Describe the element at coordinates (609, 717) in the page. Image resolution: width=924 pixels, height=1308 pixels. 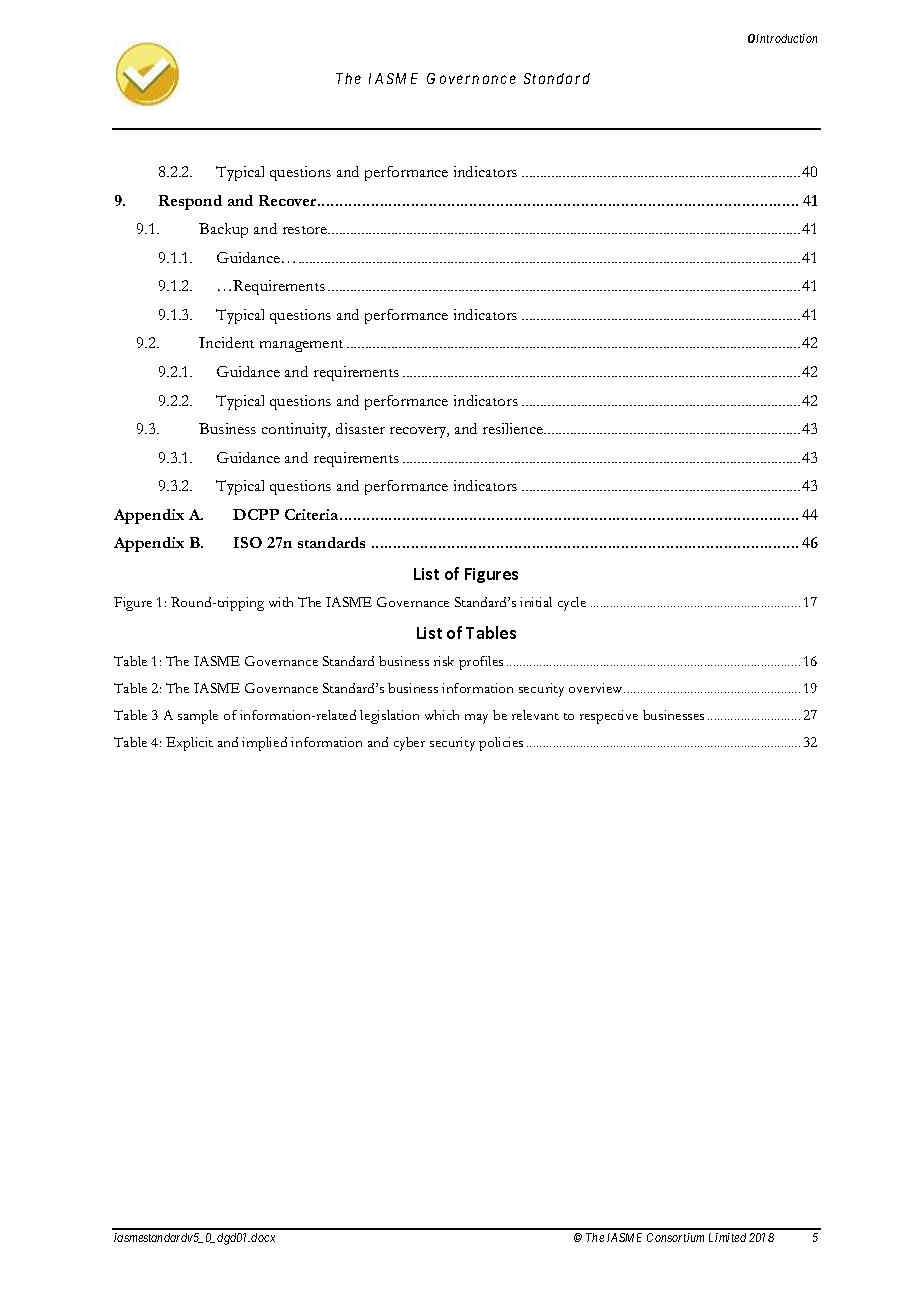
I see `respective` at that location.
